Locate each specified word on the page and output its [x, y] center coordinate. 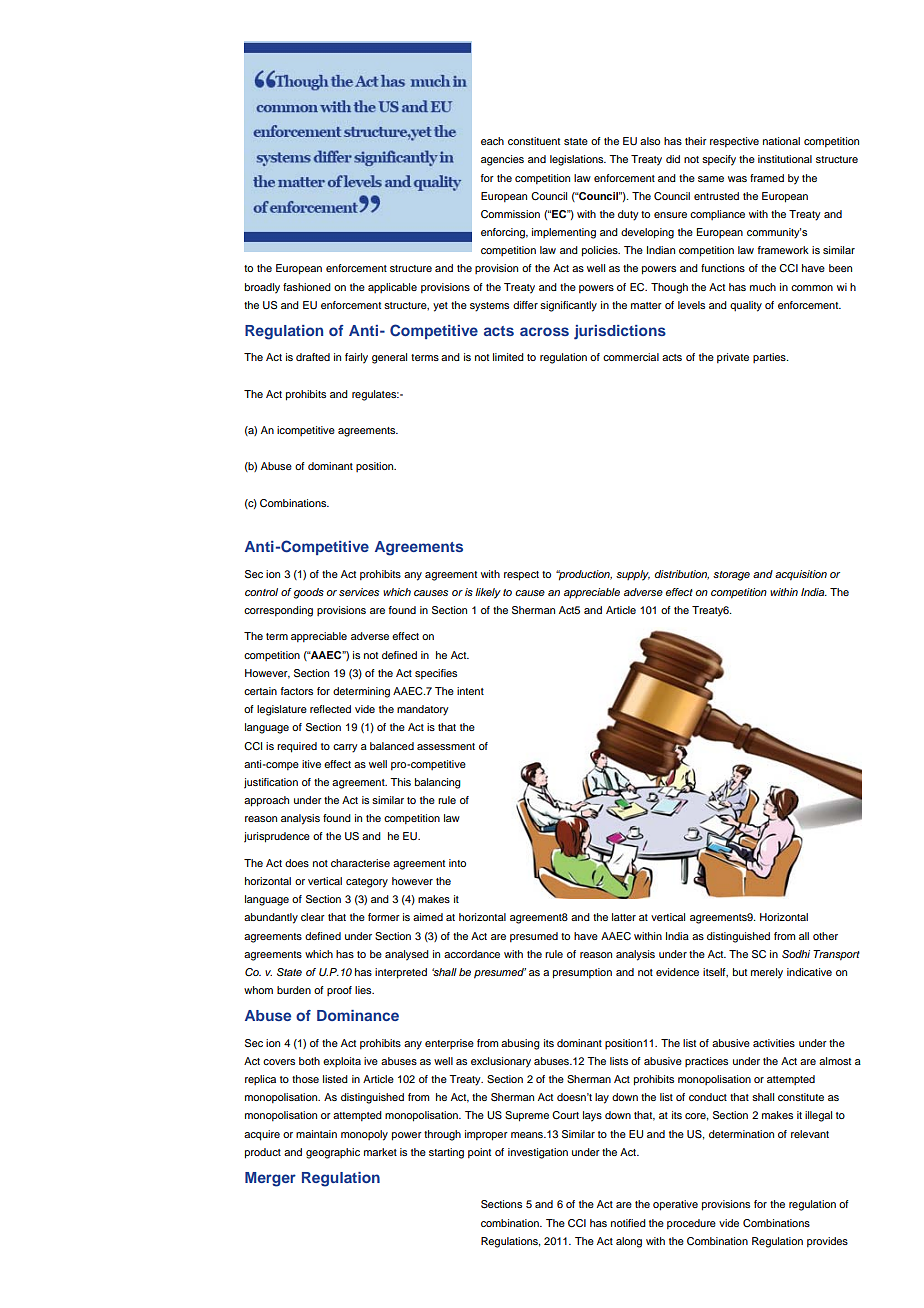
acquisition [801, 575]
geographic [333, 1153]
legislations [578, 160]
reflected [330, 709]
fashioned [307, 287]
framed [767, 178]
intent [470, 691]
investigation [538, 1153]
